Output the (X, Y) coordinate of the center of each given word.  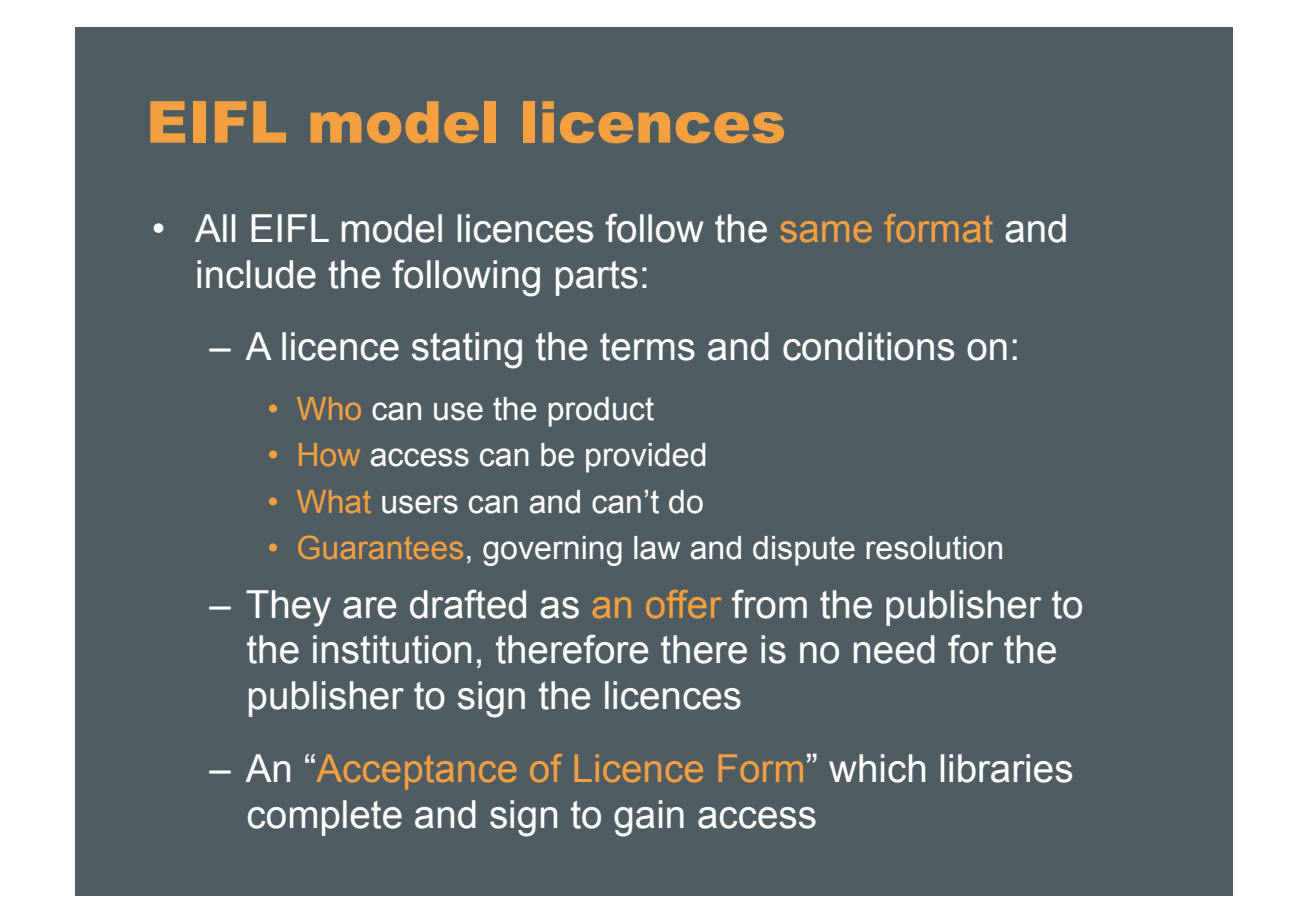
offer (683, 604)
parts (597, 278)
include (256, 274)
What (334, 501)
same (826, 231)
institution (392, 649)
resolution (934, 548)
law (657, 548)
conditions (868, 346)
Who (329, 408)
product (601, 412)
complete (325, 818)
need (894, 649)
